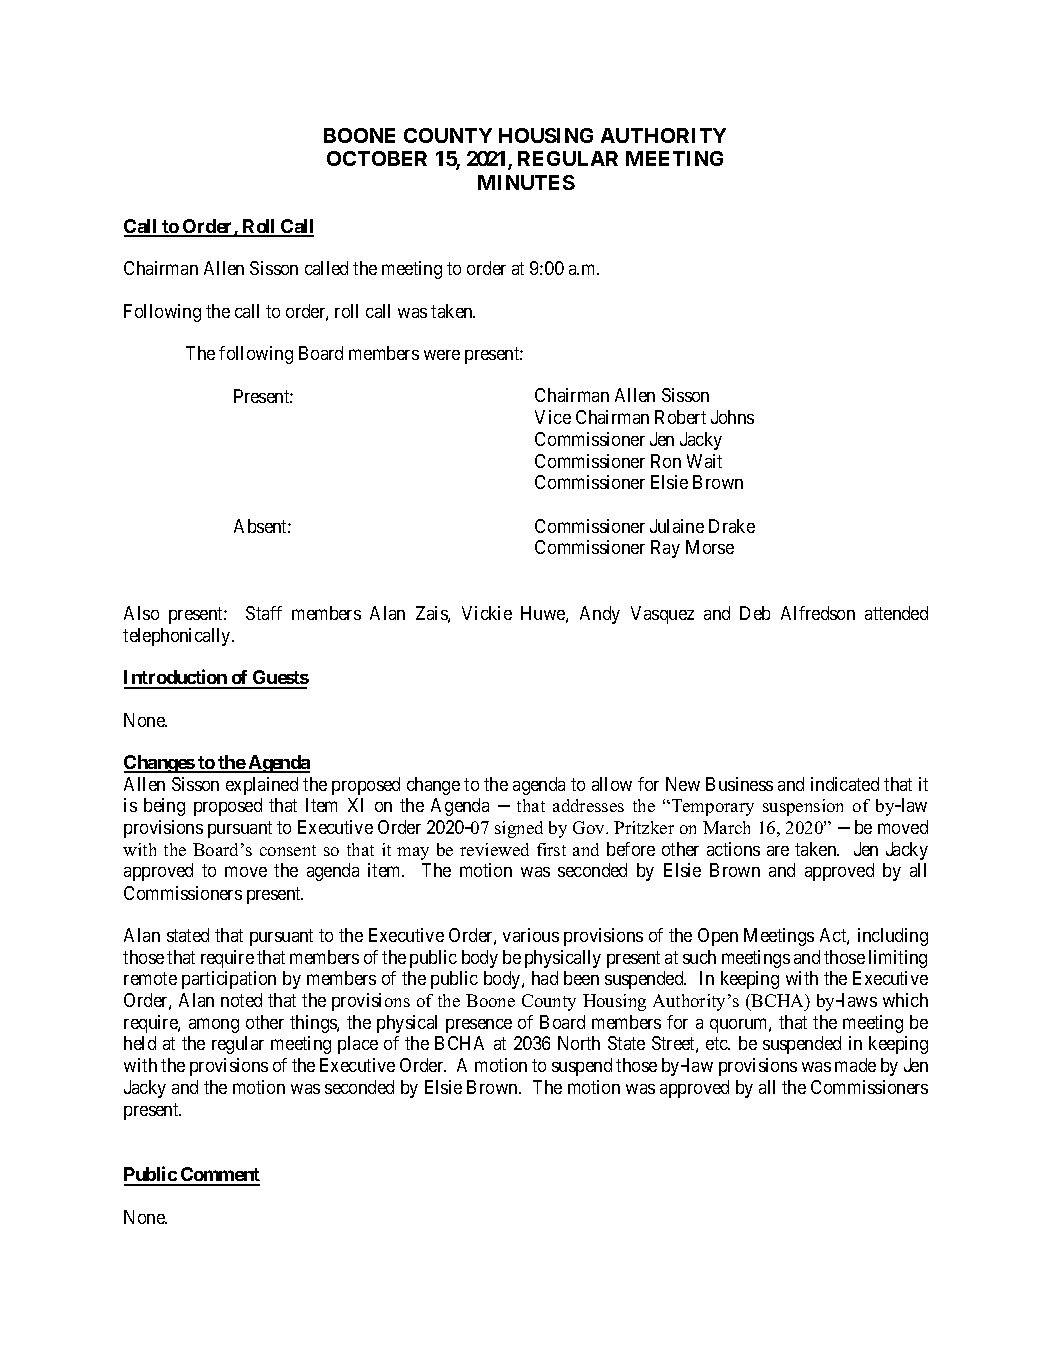 Image resolution: width=1052 pixels, height=1362 pixels. I want to click on Deb, so click(755, 613).
